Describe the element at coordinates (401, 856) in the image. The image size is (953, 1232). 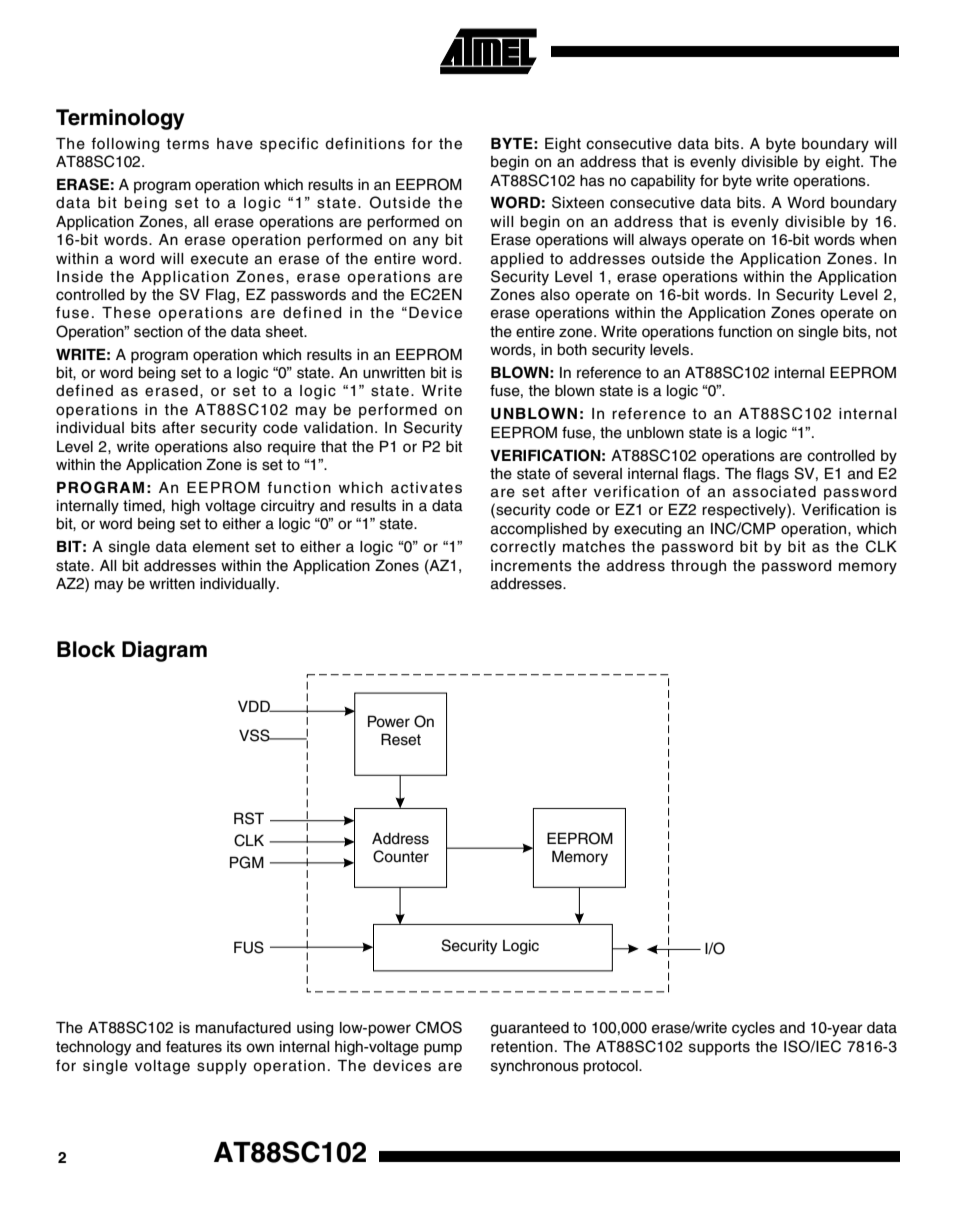
I see `Counter` at that location.
